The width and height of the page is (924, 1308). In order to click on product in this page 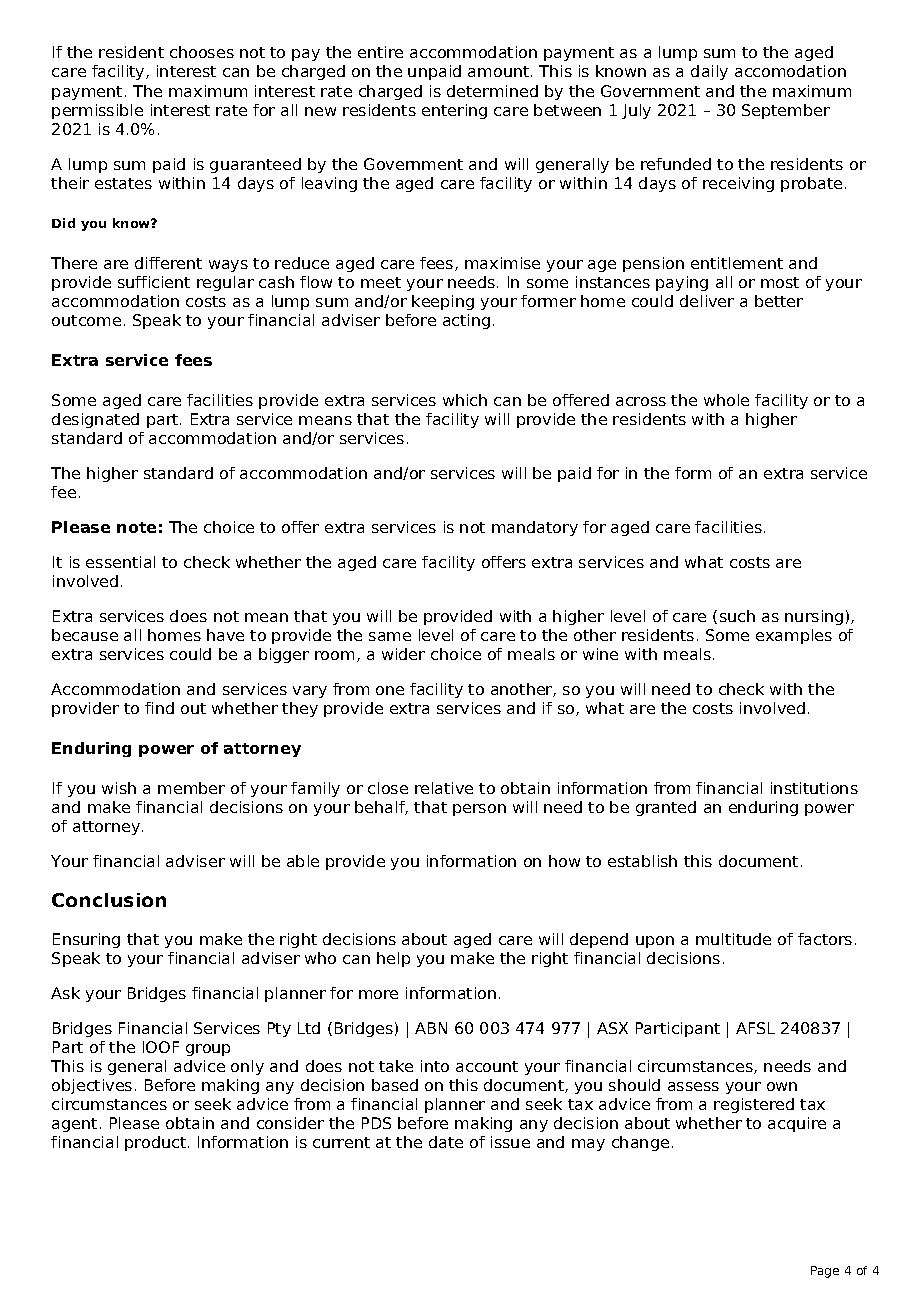, I will do `click(157, 1143)`.
